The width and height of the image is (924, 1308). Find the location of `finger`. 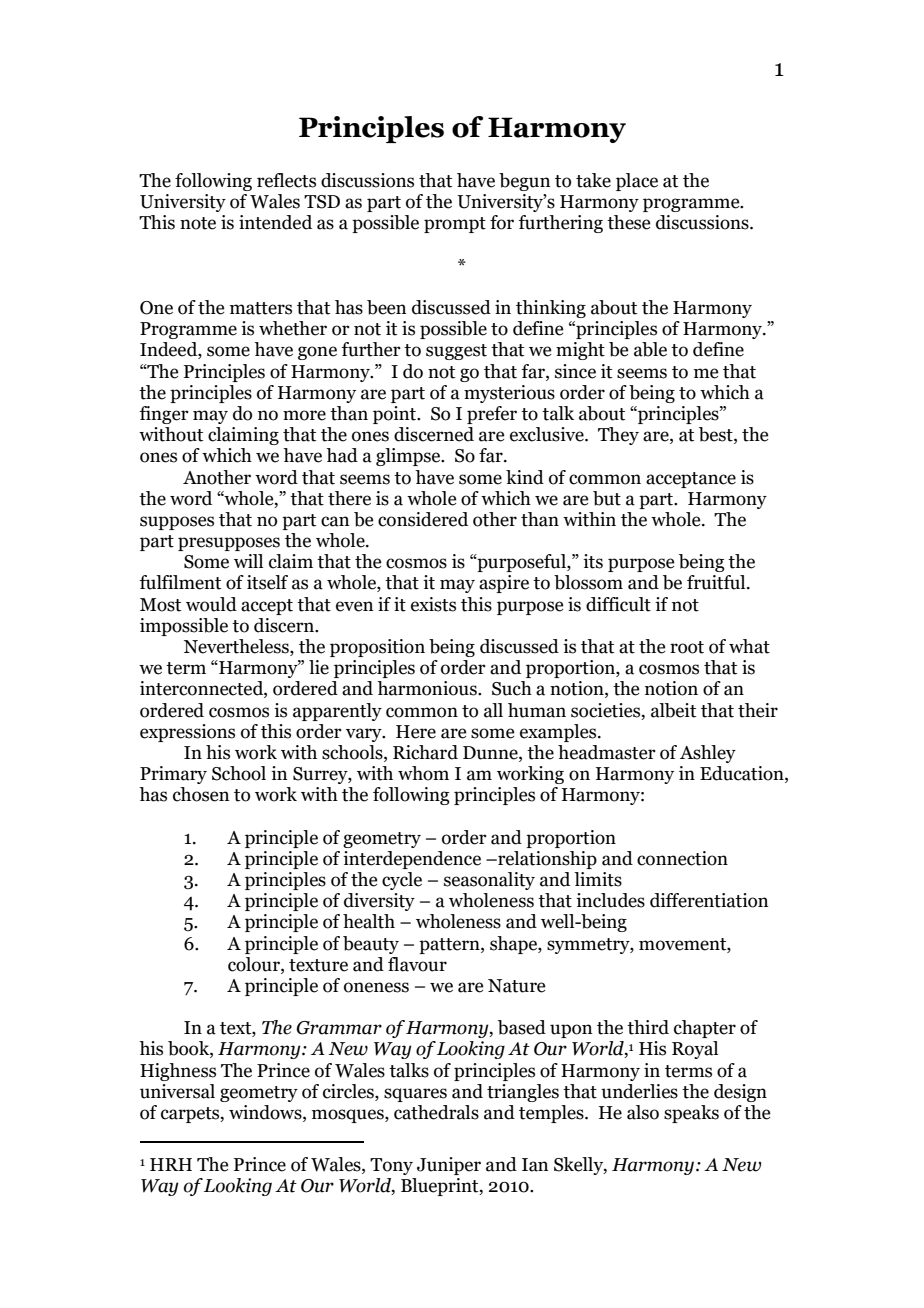

finger is located at coordinates (164, 415).
